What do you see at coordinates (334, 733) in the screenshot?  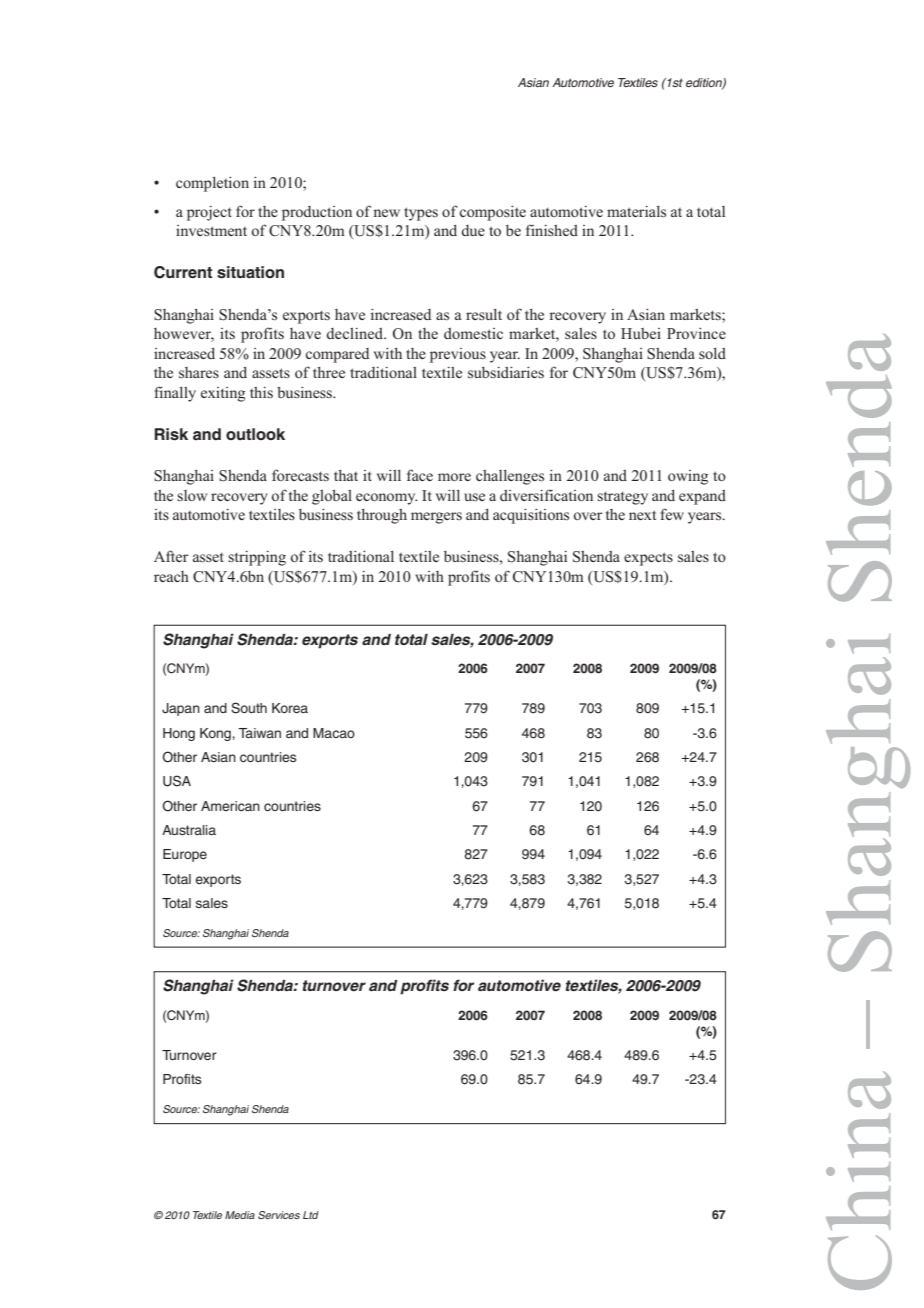 I see `Macao` at bounding box center [334, 733].
